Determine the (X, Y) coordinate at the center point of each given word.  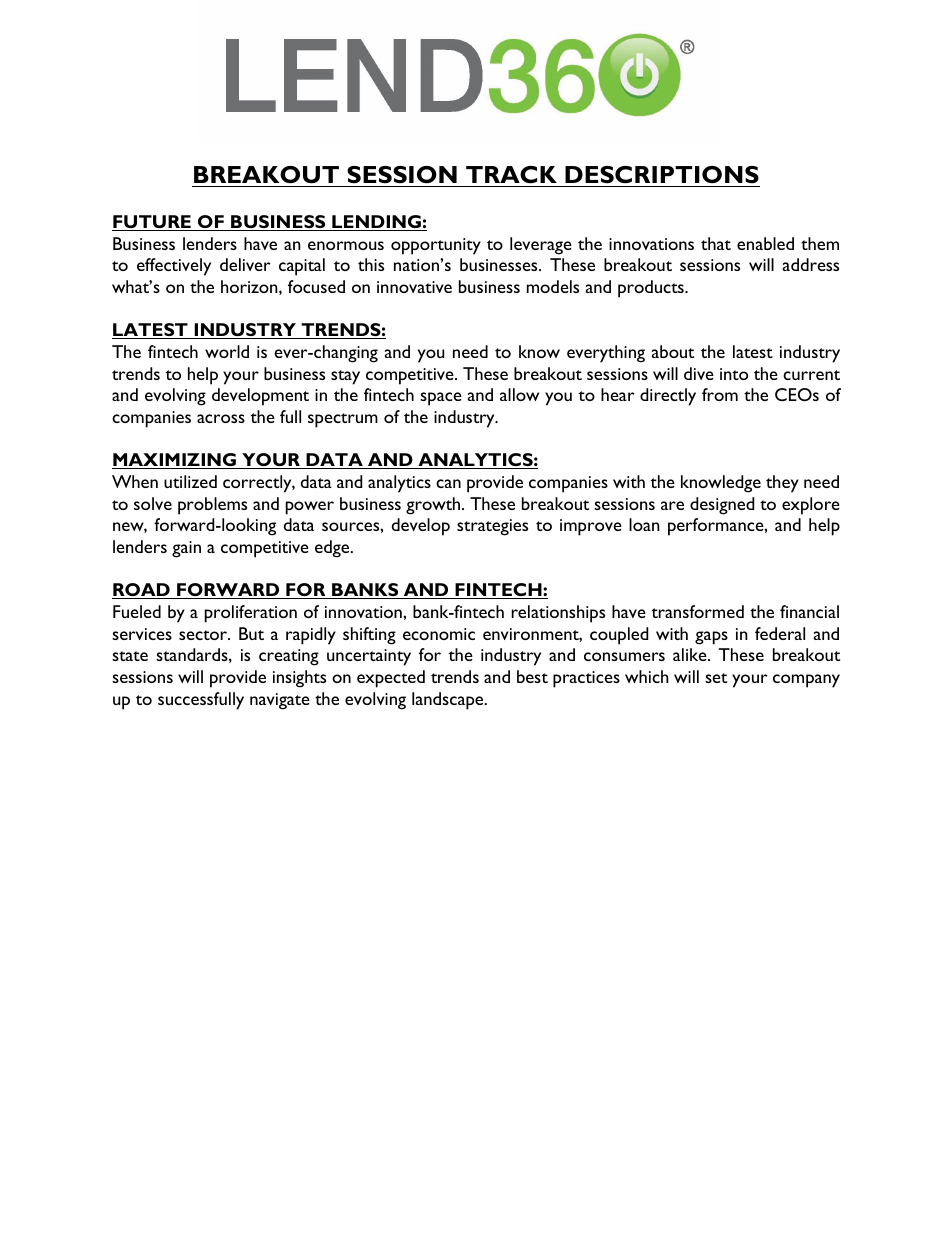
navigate (280, 701)
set (716, 678)
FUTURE (152, 223)
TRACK (511, 175)
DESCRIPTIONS (662, 175)
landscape (449, 701)
